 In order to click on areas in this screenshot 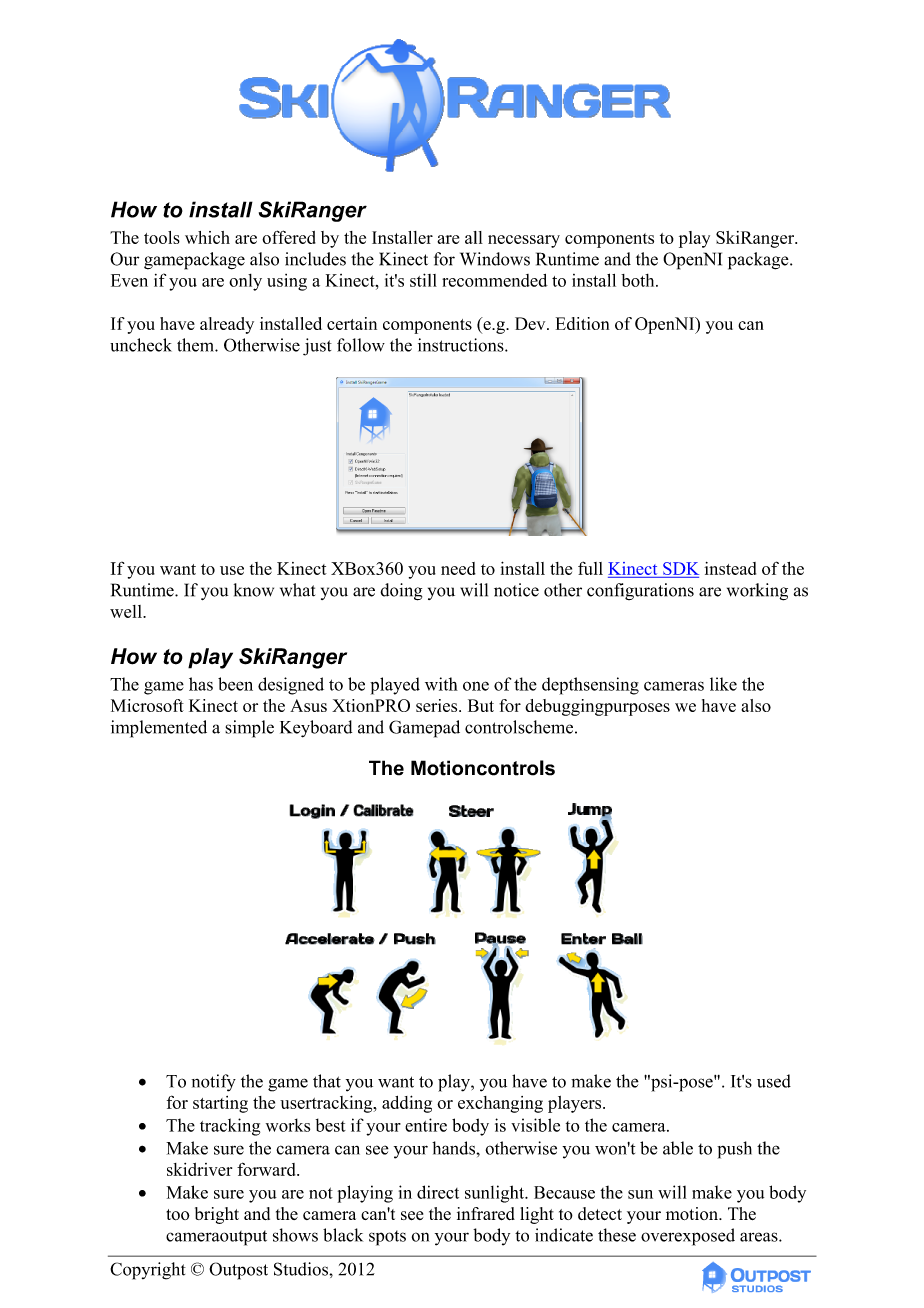, I will do `click(760, 1237)`.
